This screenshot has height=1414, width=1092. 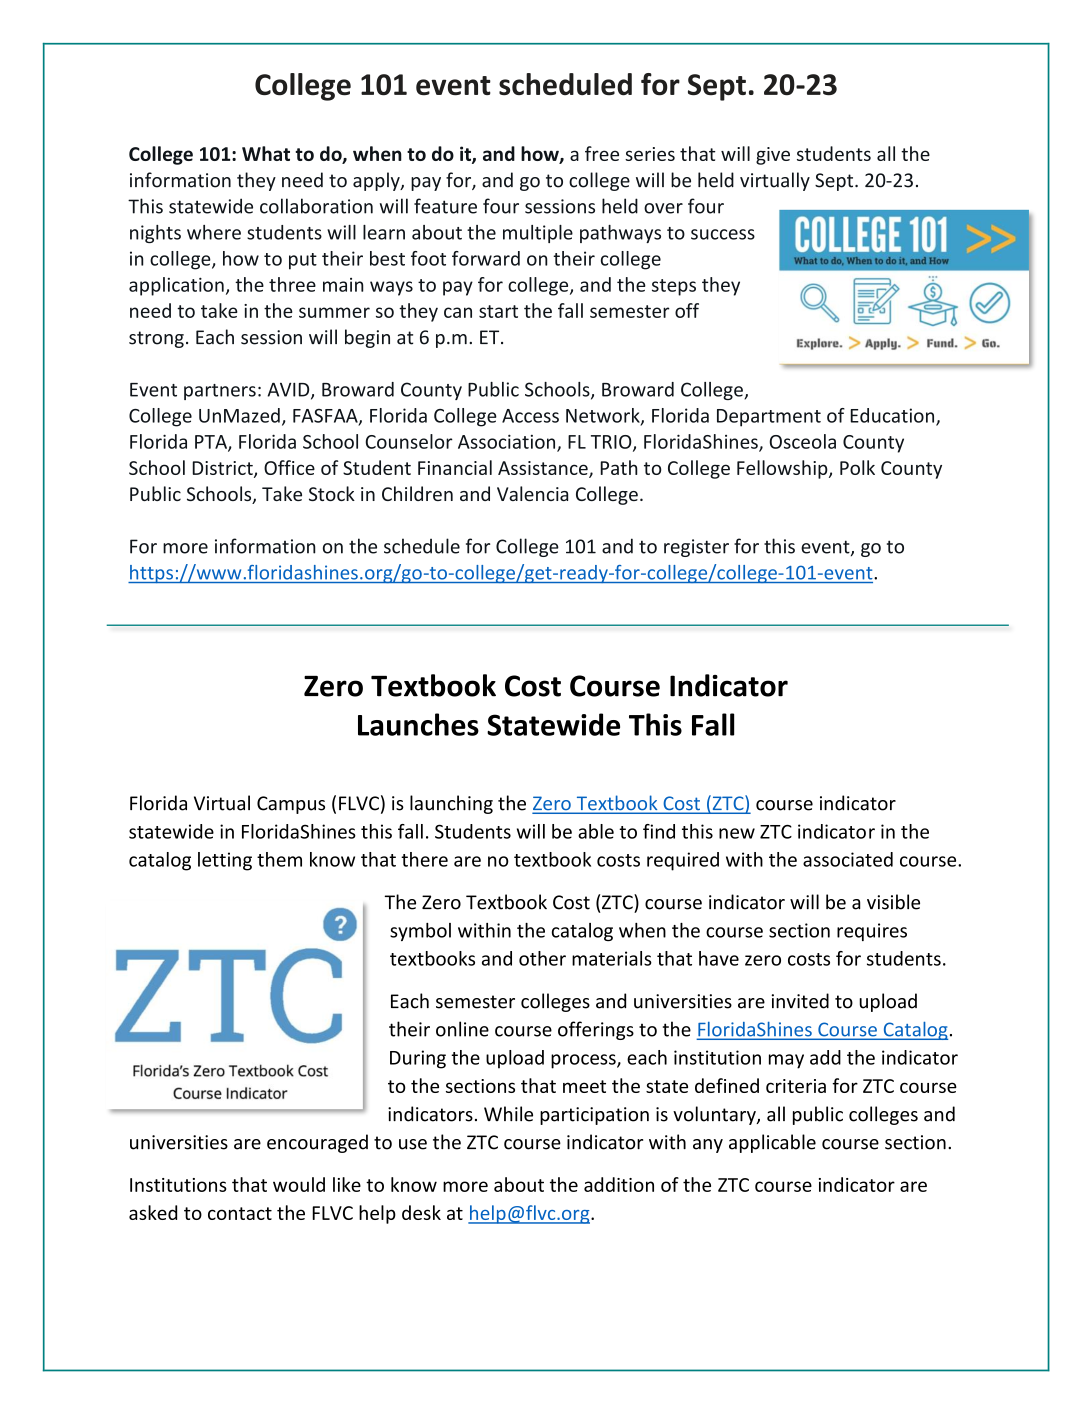 What do you see at coordinates (848, 859) in the screenshot?
I see `associated` at bounding box center [848, 859].
